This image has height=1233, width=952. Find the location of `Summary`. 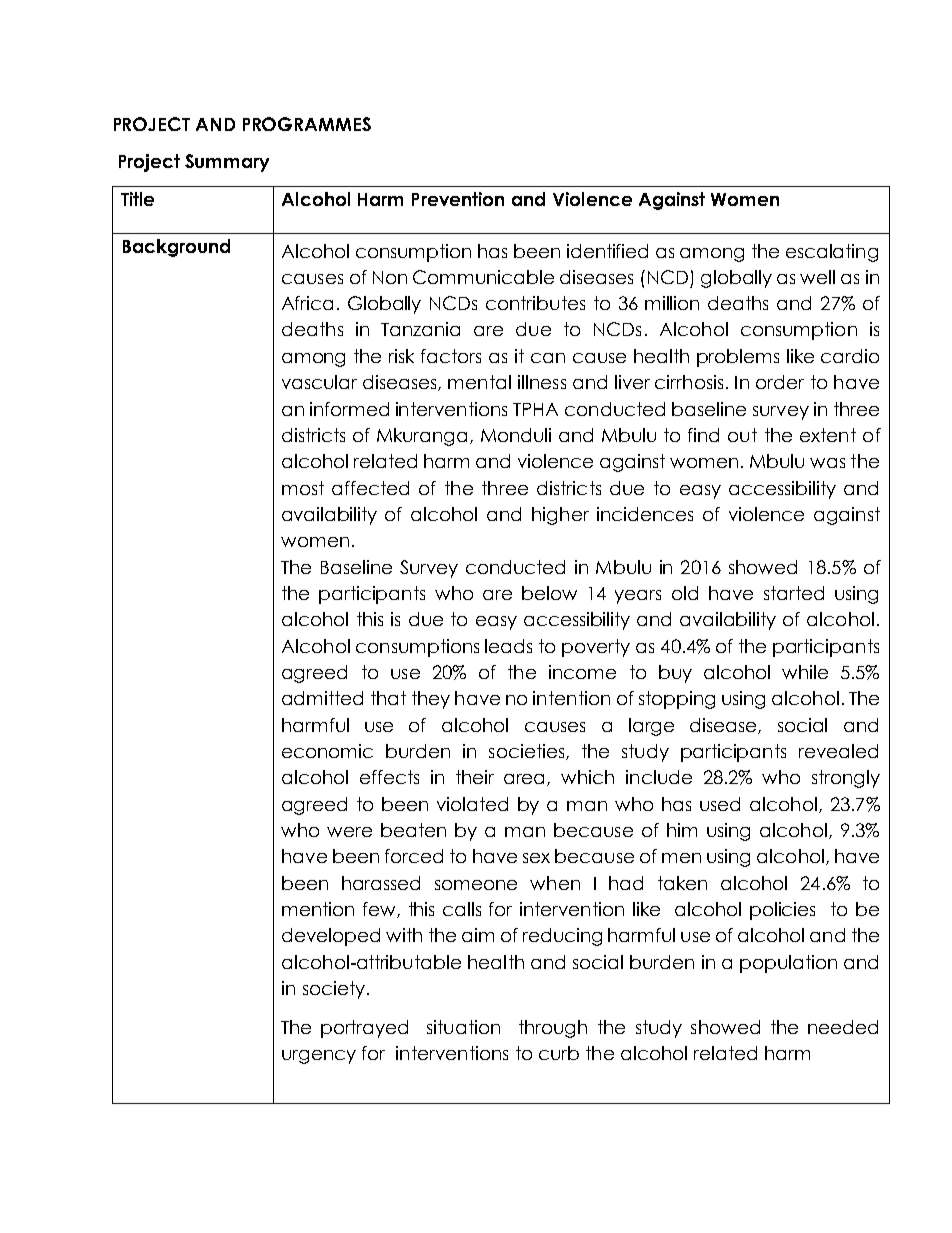

Summary is located at coordinates (227, 163).
